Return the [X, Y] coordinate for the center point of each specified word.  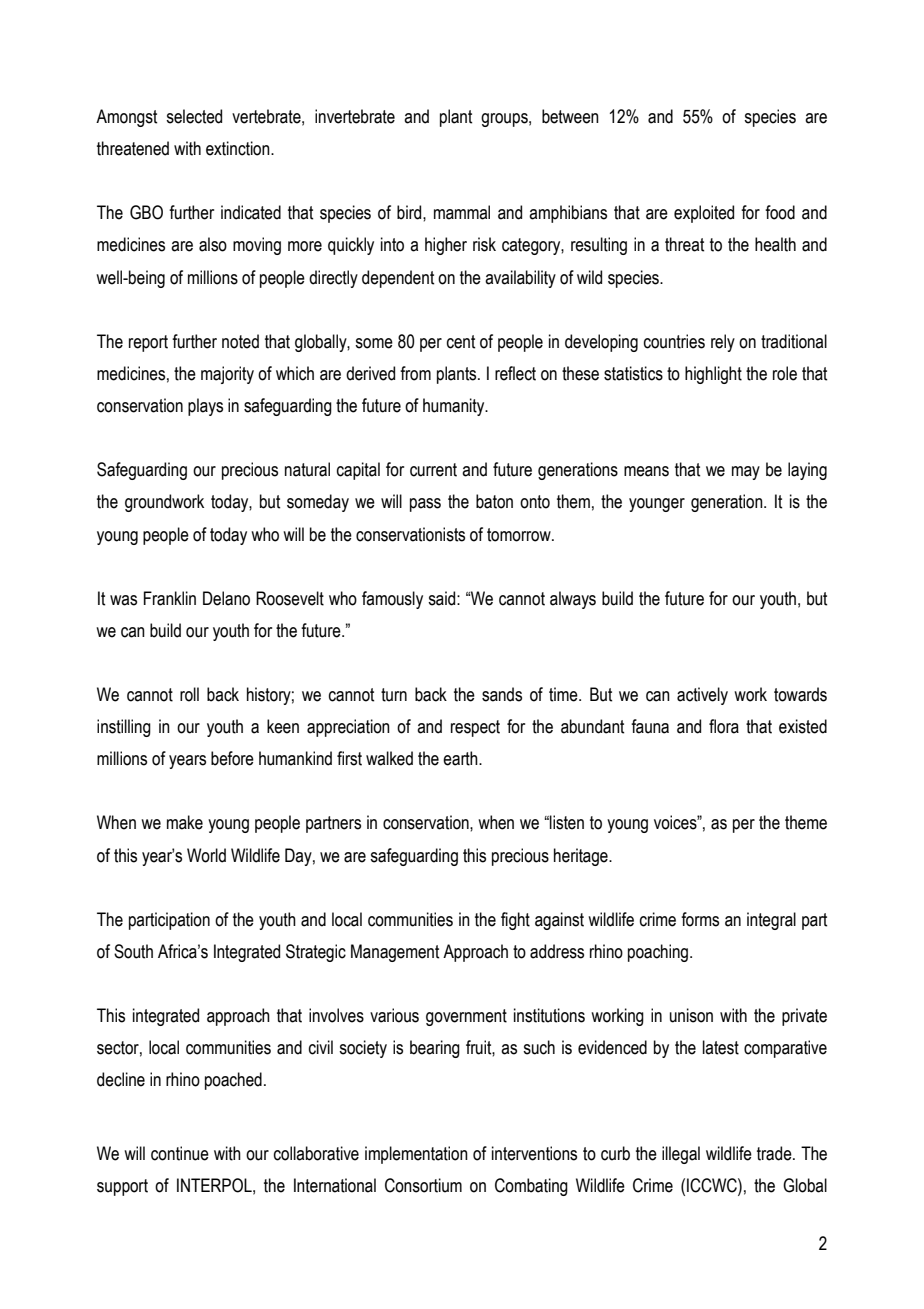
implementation [416, 1155]
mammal [462, 212]
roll [189, 694]
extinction [239, 148]
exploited [704, 214]
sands [502, 694]
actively [702, 696]
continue [180, 1153]
